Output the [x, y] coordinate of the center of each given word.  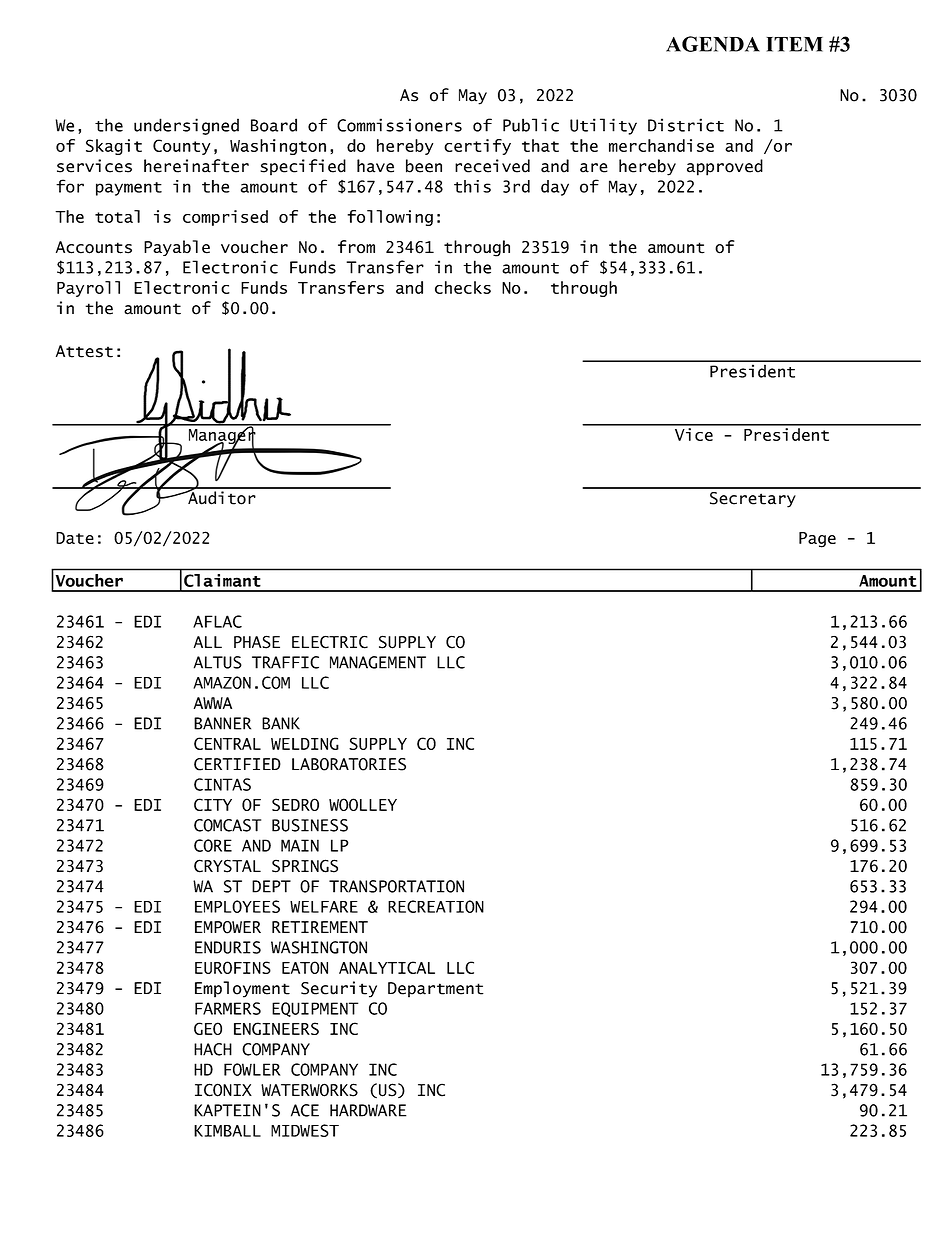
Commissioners [399, 125]
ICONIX [223, 1090]
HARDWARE [368, 1110]
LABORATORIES [349, 764]
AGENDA [713, 44]
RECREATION [436, 906]
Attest [84, 351]
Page [817, 540]
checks [463, 287]
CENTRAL [227, 743]
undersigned [186, 126]
